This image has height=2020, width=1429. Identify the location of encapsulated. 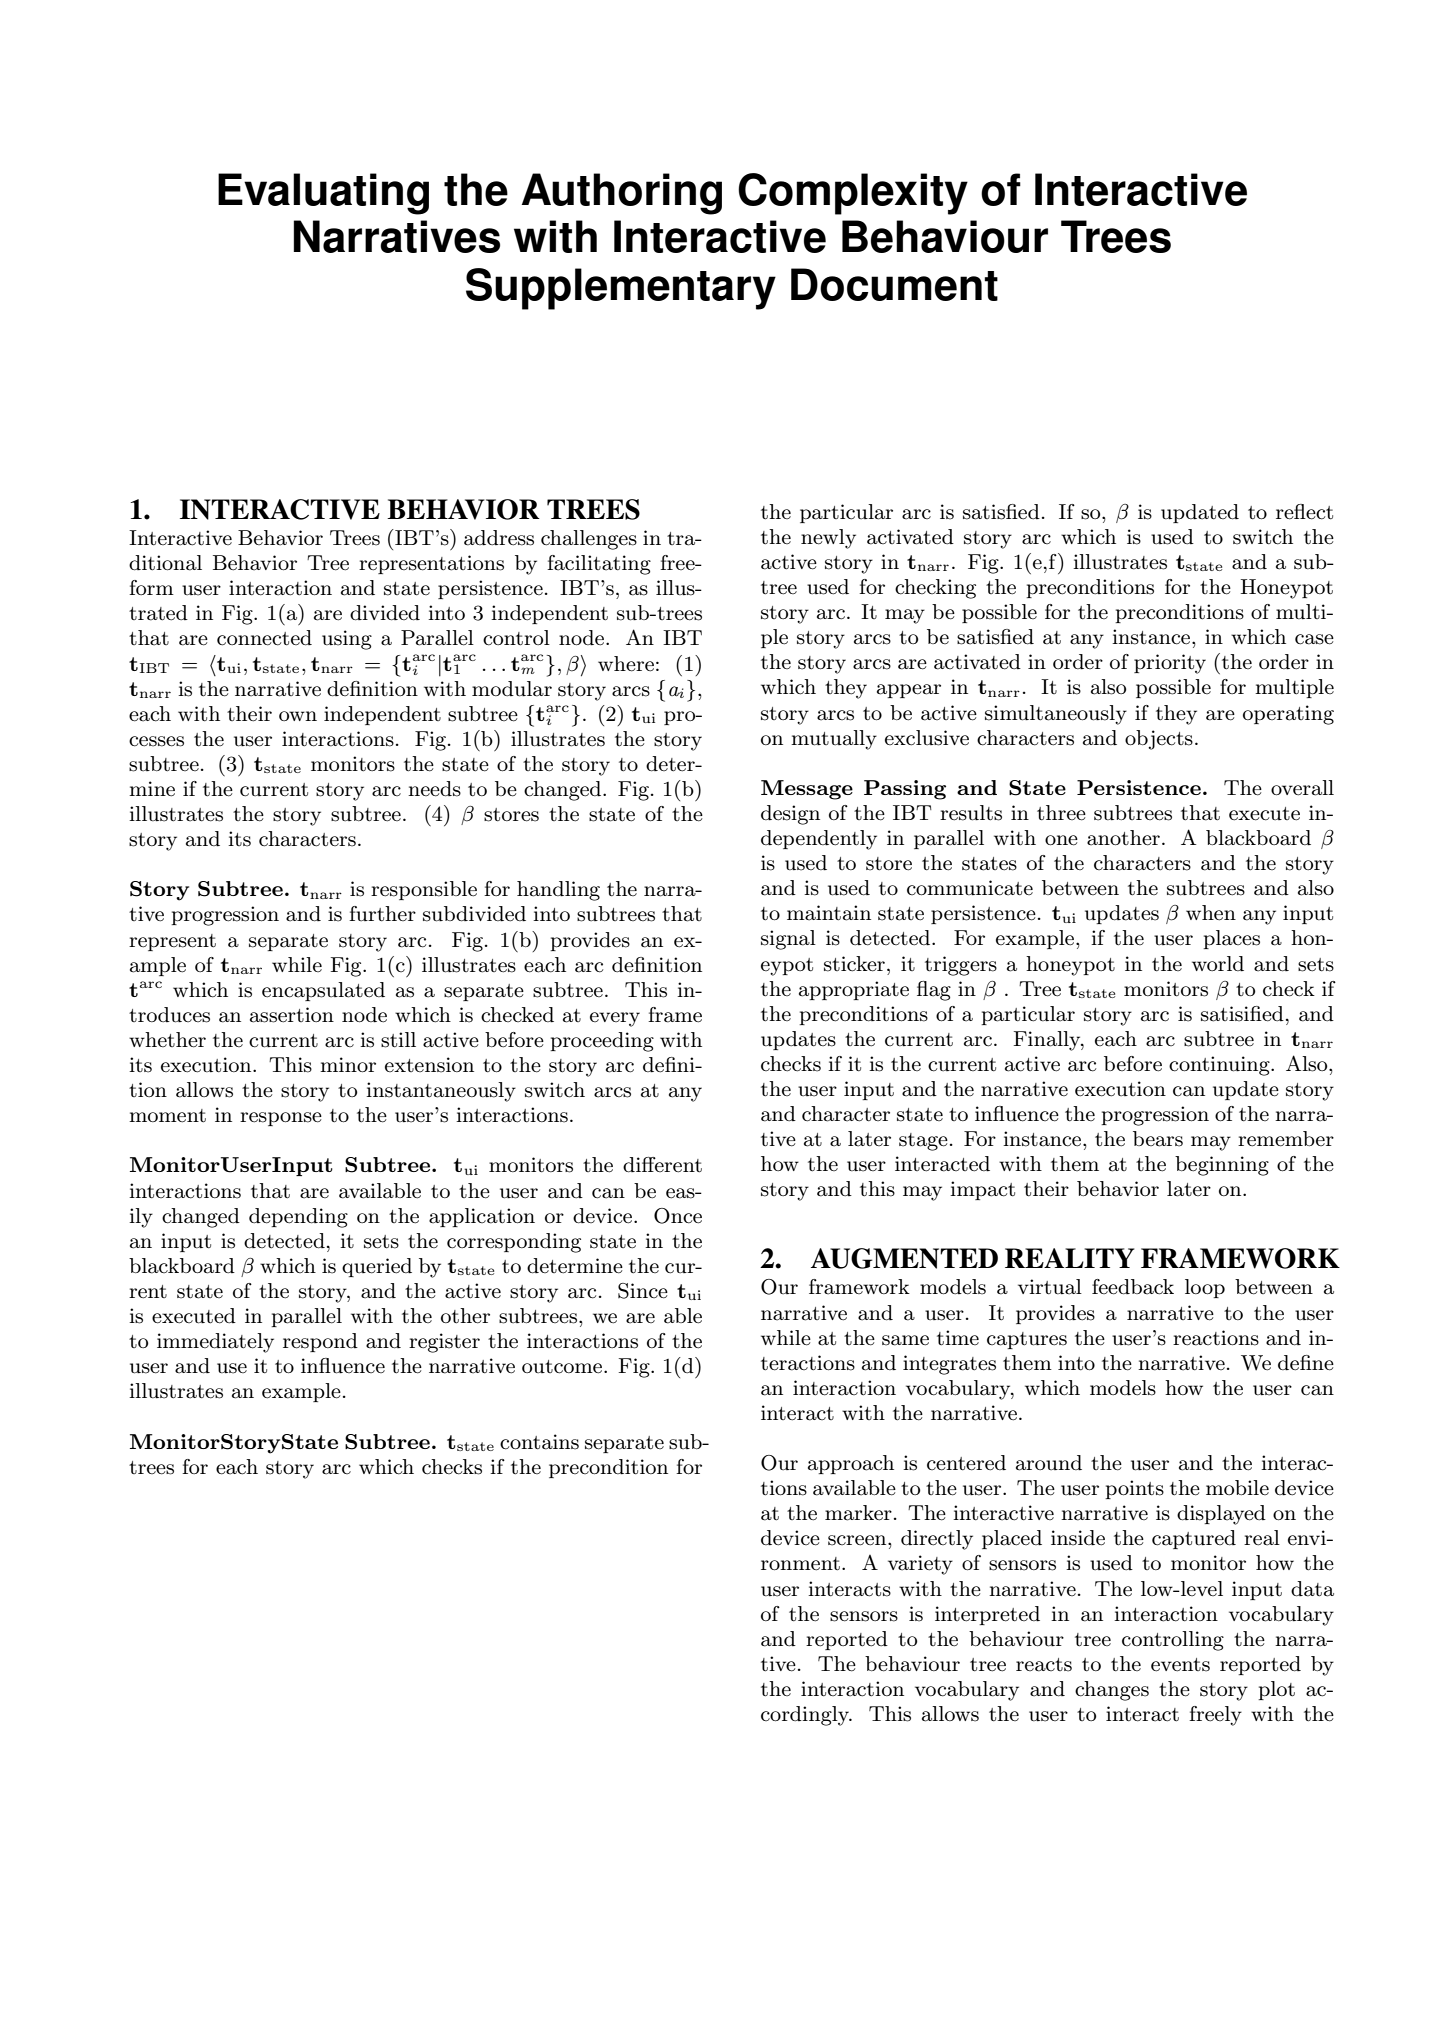
(323, 991).
